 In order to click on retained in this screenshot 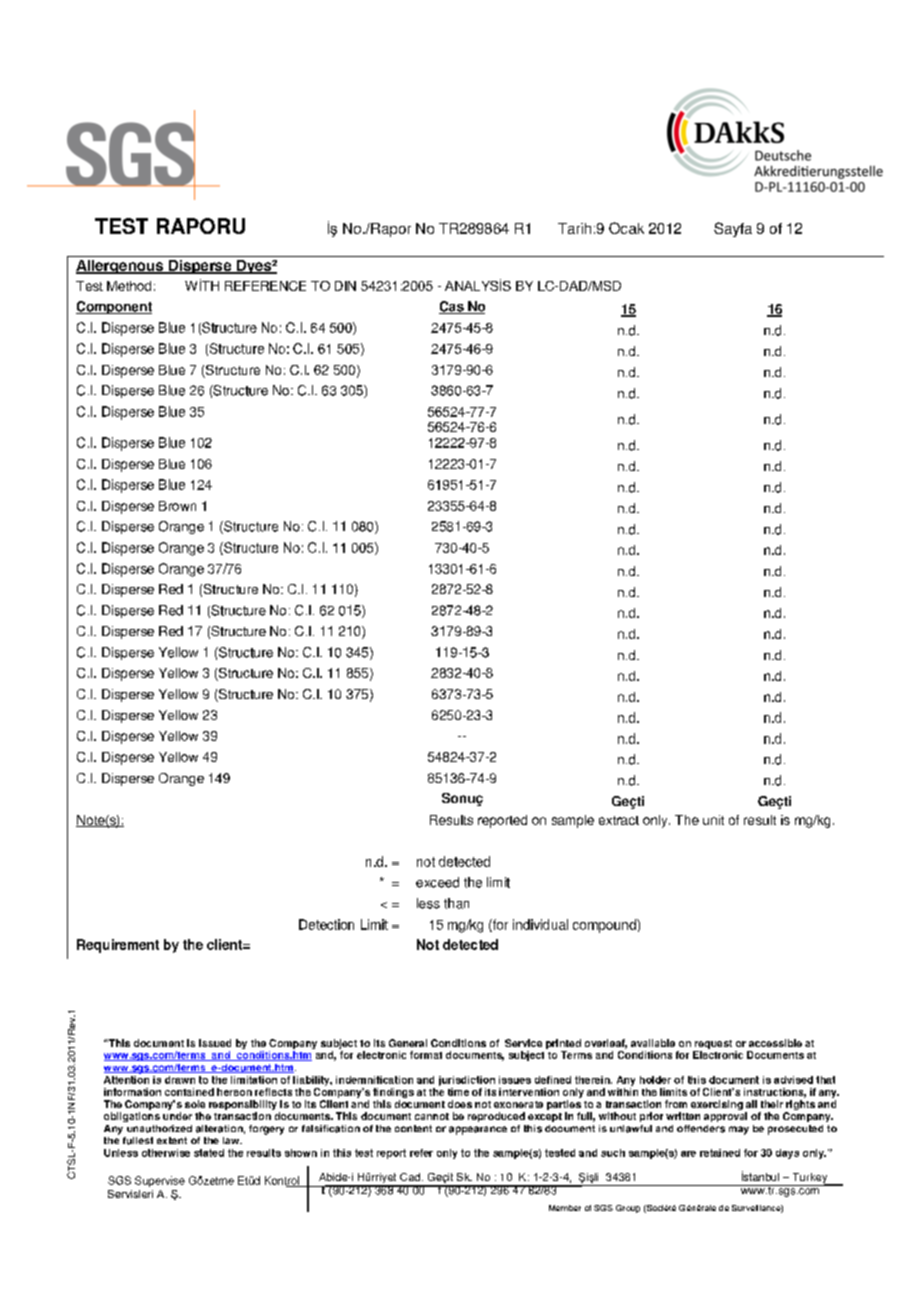, I will do `click(720, 1153)`.
